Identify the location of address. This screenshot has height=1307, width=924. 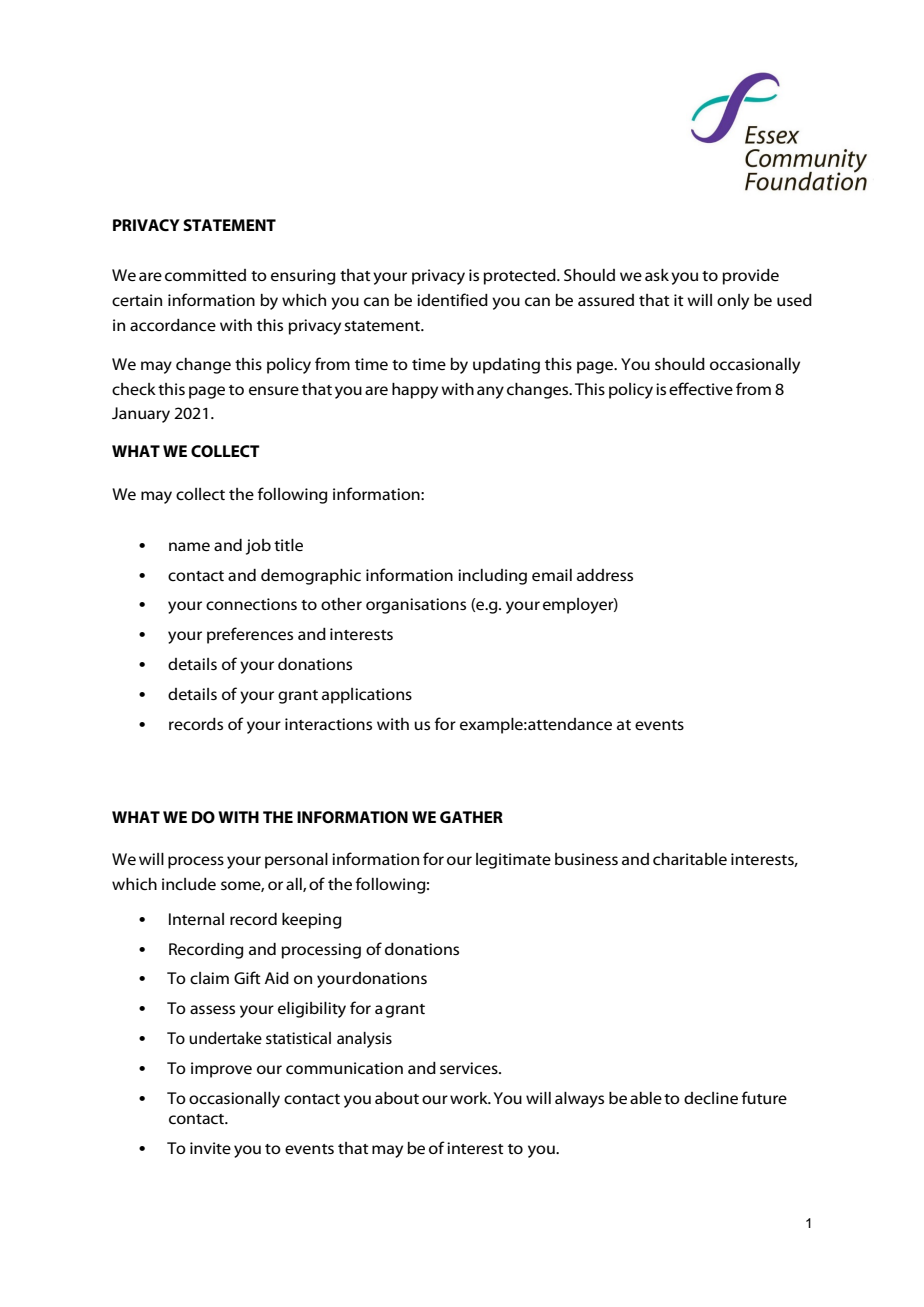
(605, 575).
